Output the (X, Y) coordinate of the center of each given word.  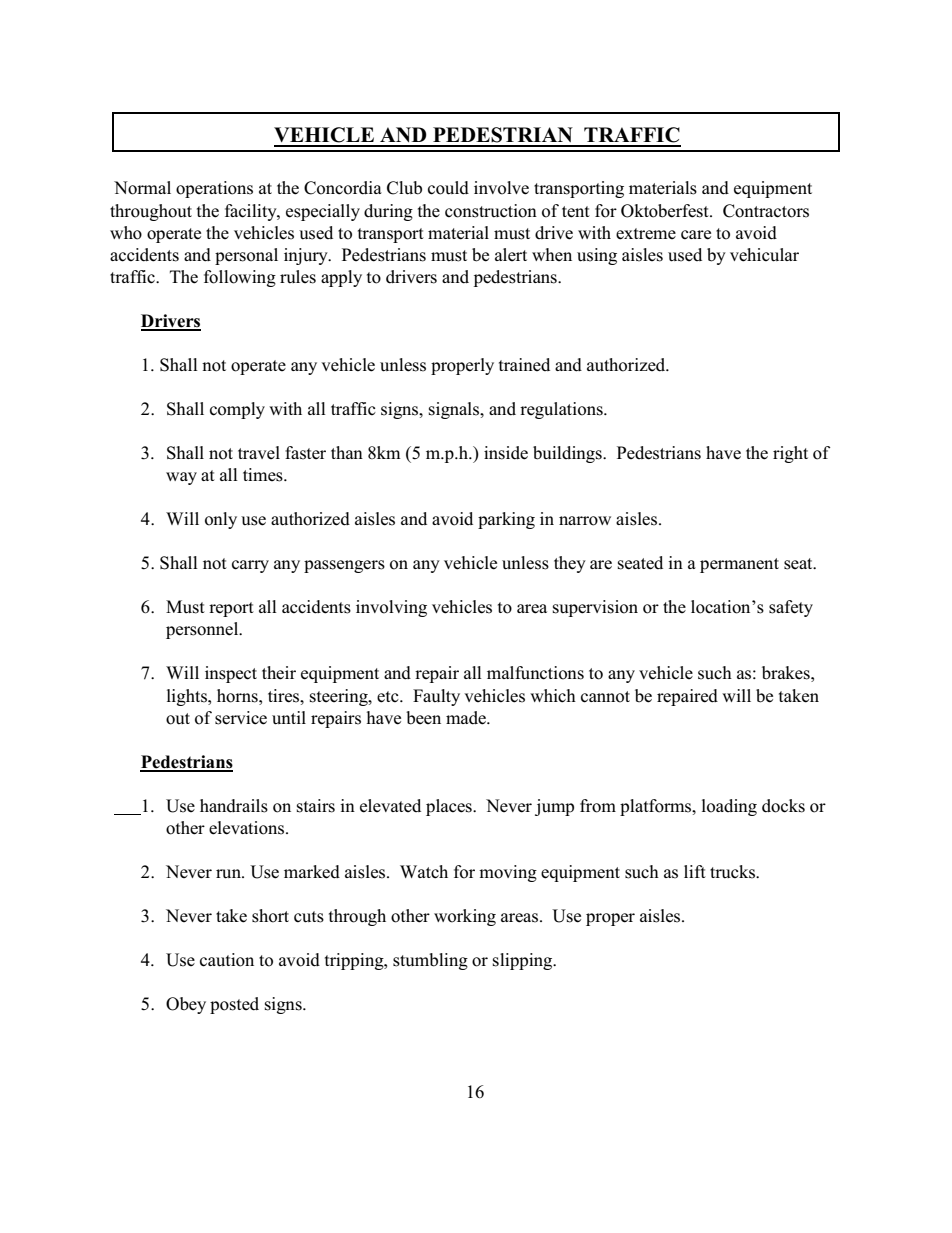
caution (227, 960)
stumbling (430, 961)
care (696, 235)
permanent (739, 565)
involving (391, 608)
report (231, 609)
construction (491, 211)
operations (214, 189)
